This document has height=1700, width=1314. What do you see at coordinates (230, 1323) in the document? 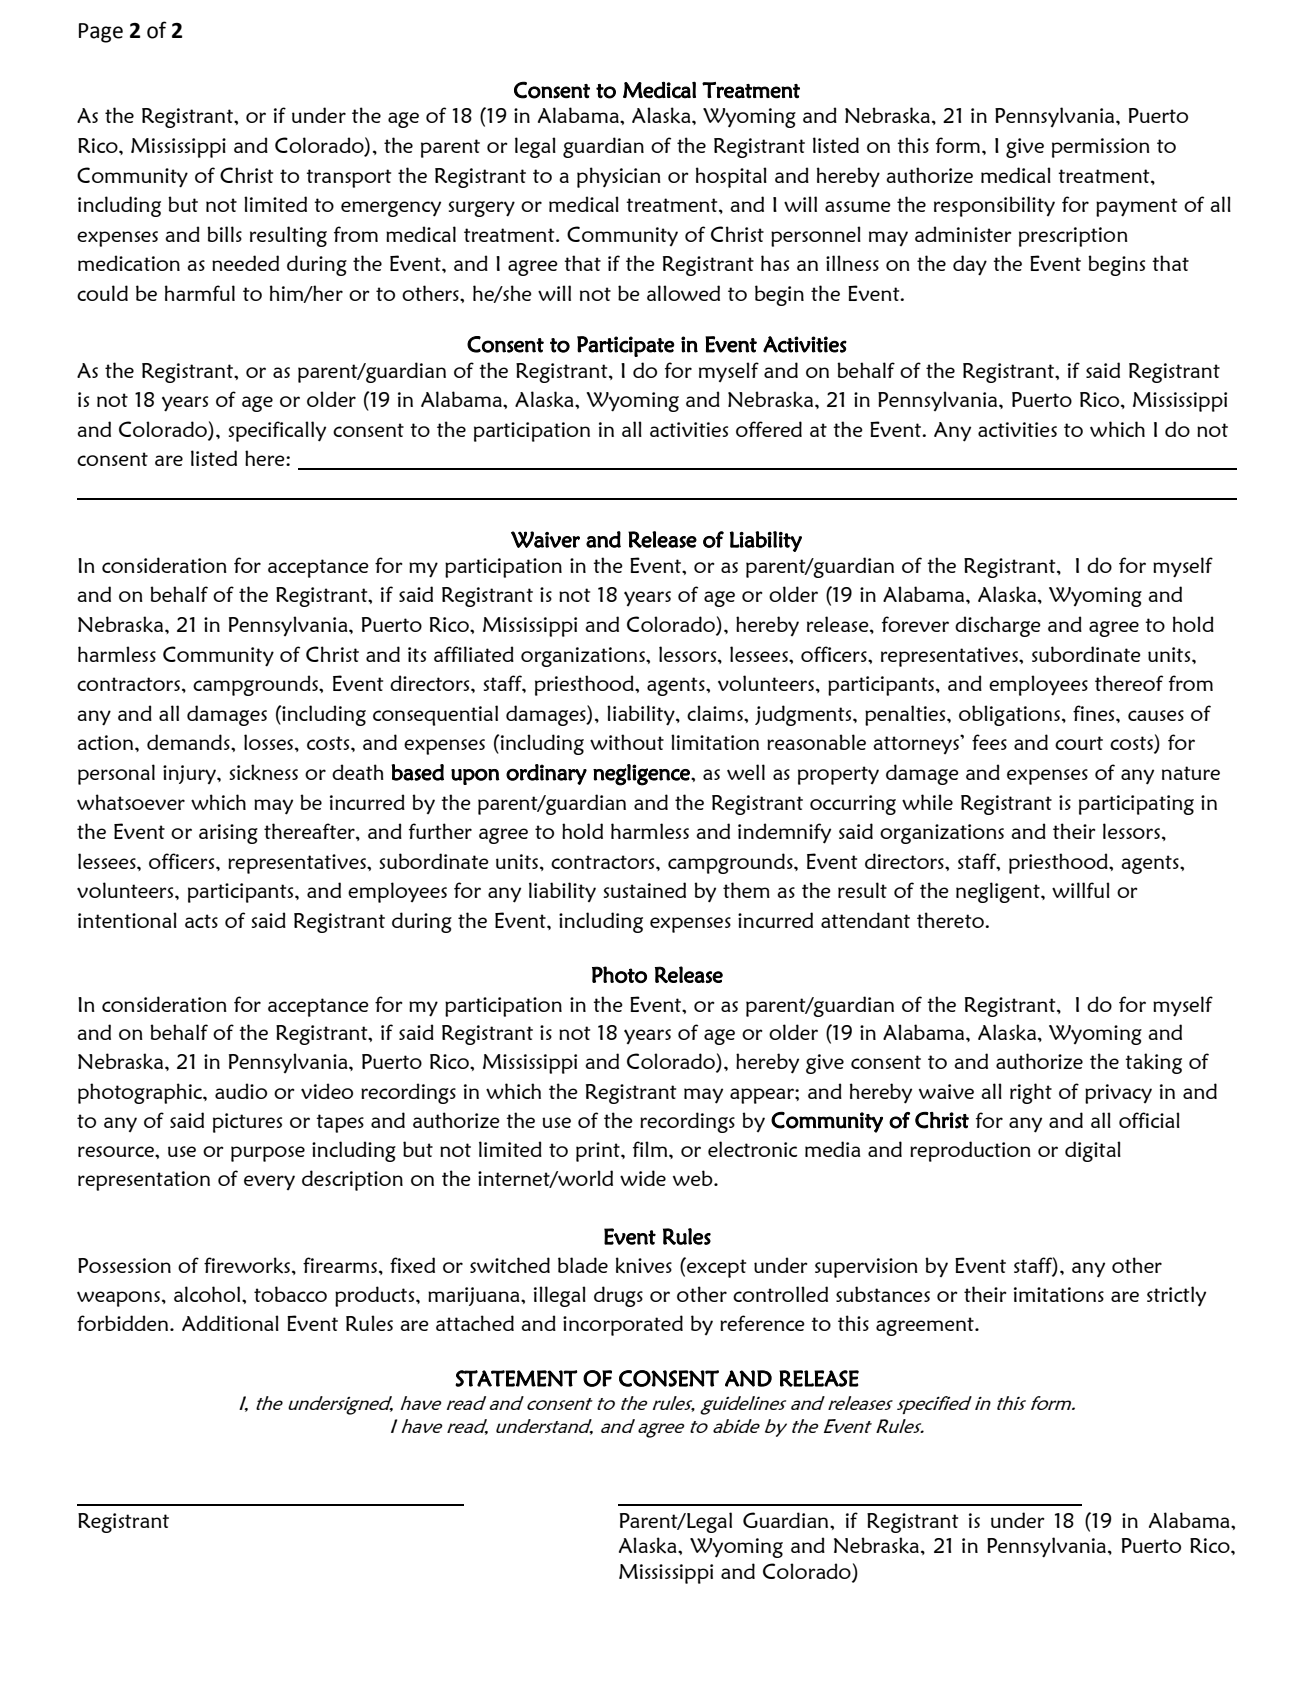
I see `Additional` at bounding box center [230, 1323].
